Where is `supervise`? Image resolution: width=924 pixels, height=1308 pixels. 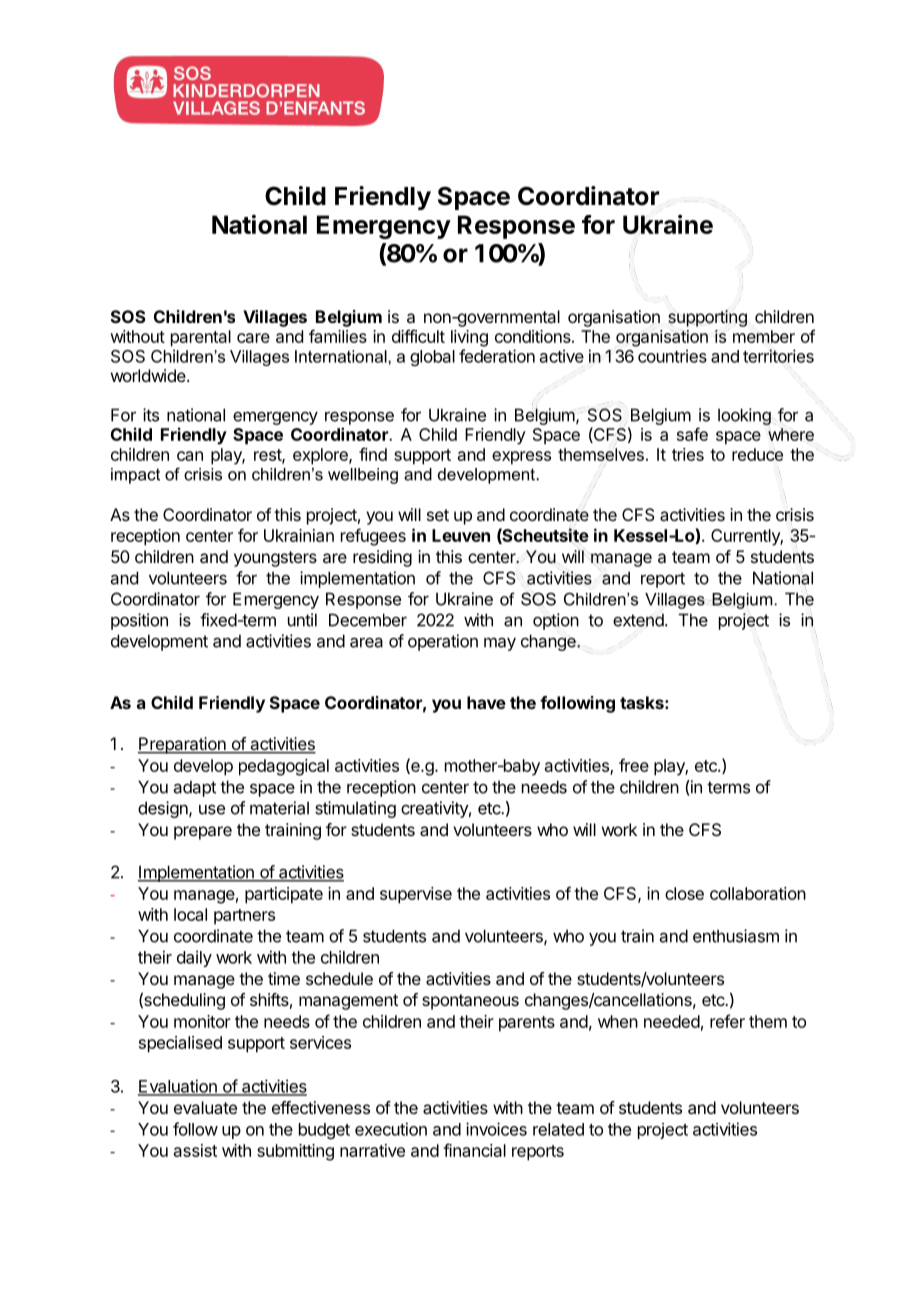 supervise is located at coordinates (416, 895).
